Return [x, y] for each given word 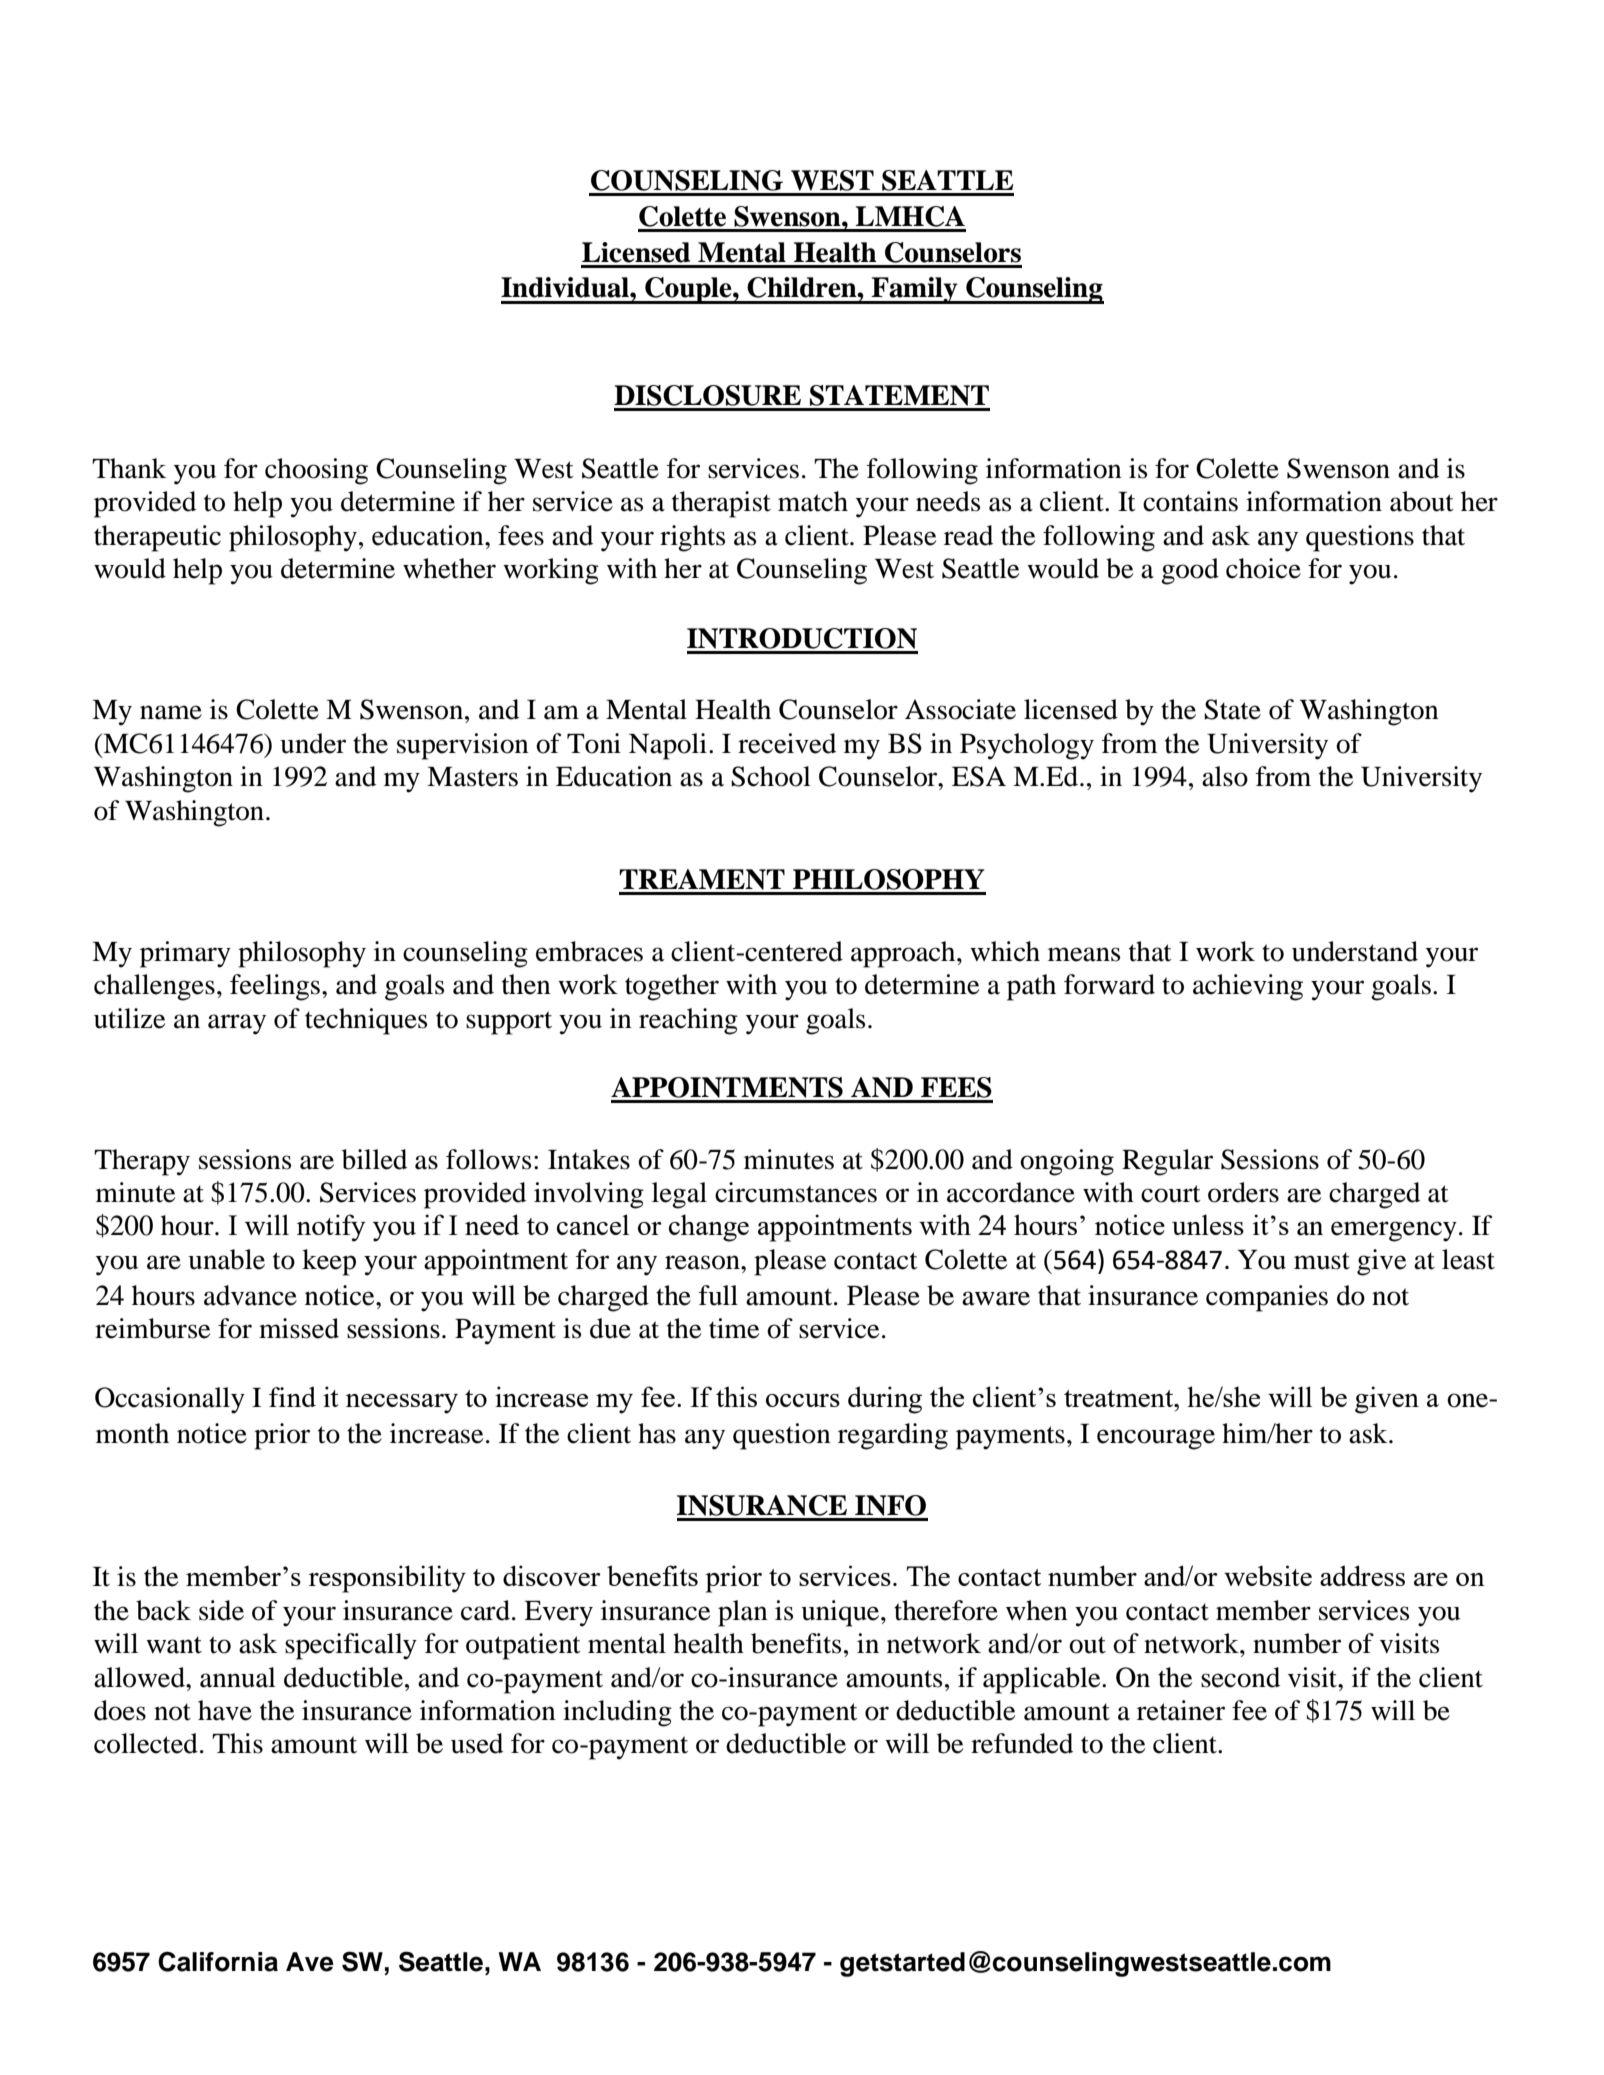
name [171, 712]
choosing [316, 471]
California [218, 1961]
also [1225, 776]
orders [1243, 1192]
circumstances [796, 1192]
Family [914, 290]
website [1268, 1575]
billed [374, 1159]
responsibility [387, 1579]
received [787, 743]
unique [841, 1613]
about [1422, 501]
